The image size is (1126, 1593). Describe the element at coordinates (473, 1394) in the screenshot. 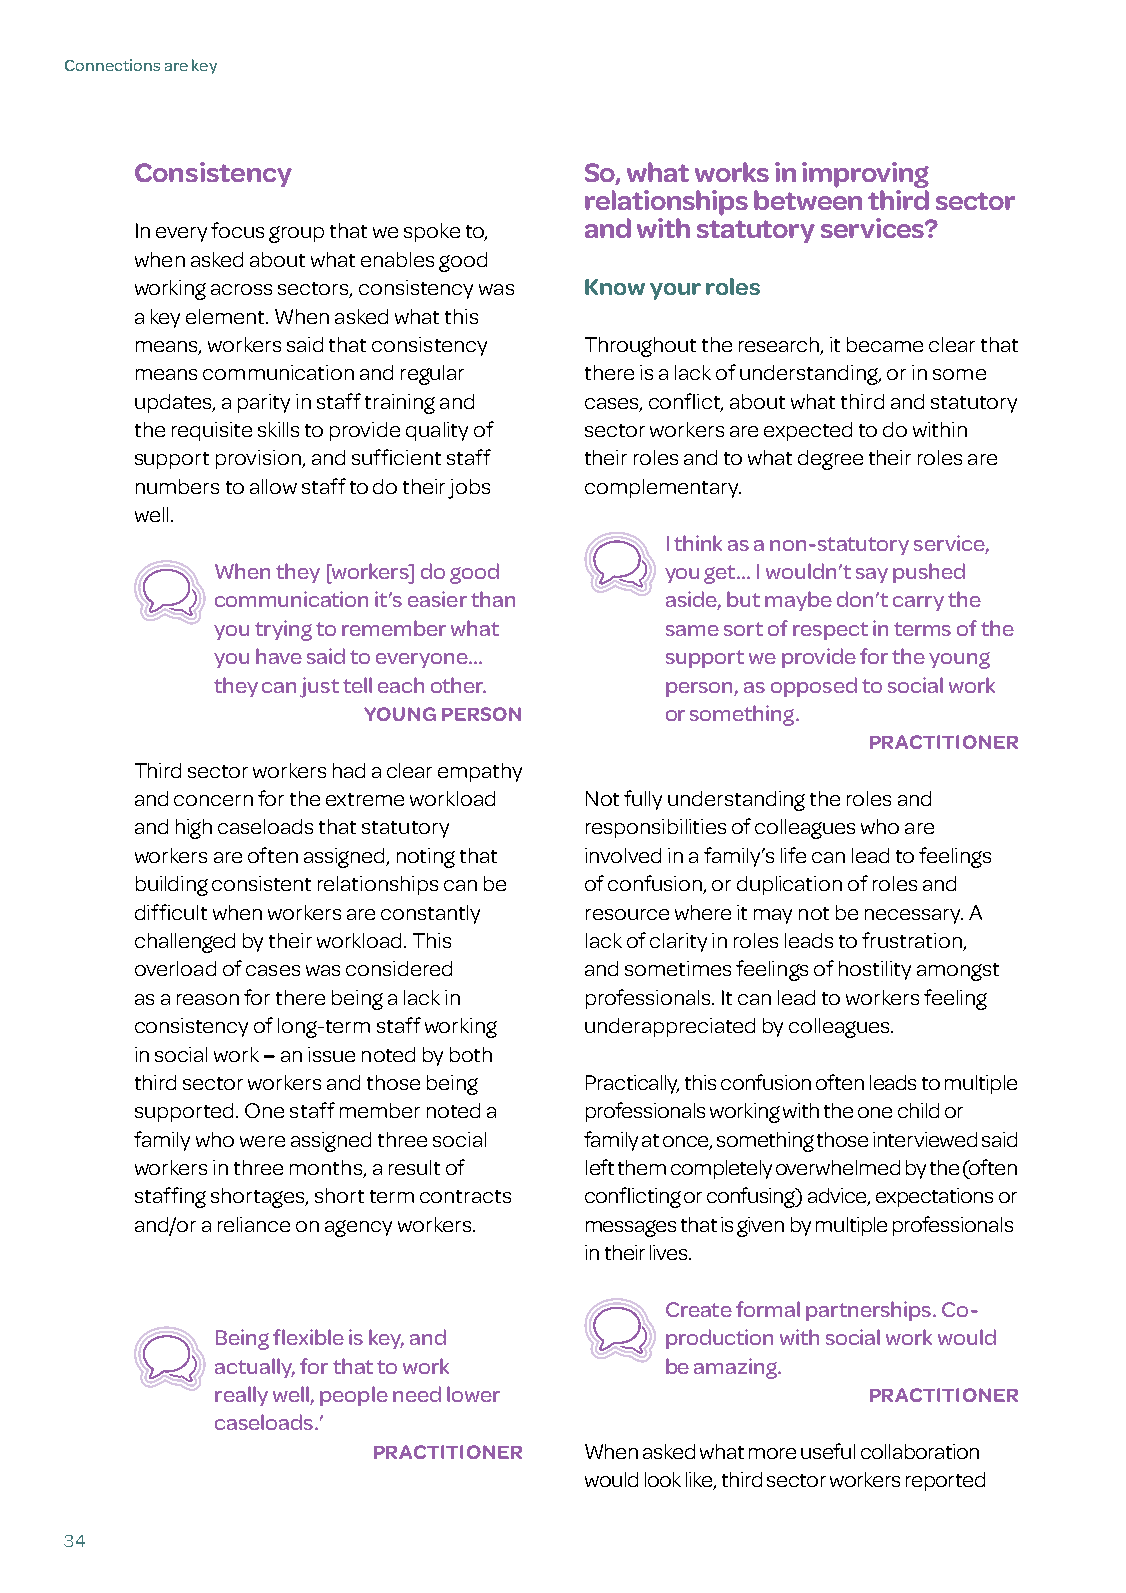

I see `lower` at that location.
